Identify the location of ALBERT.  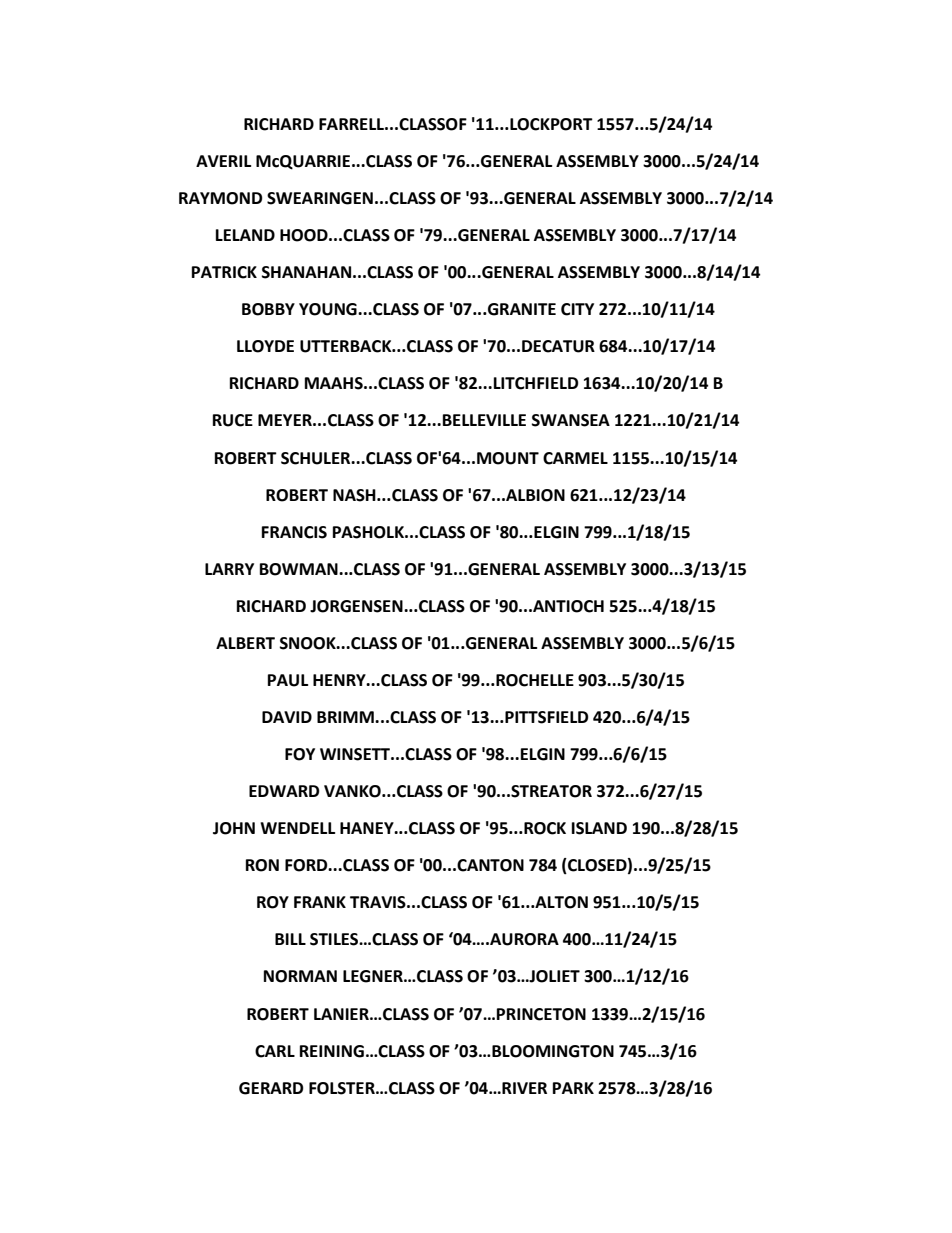
(245, 643).
